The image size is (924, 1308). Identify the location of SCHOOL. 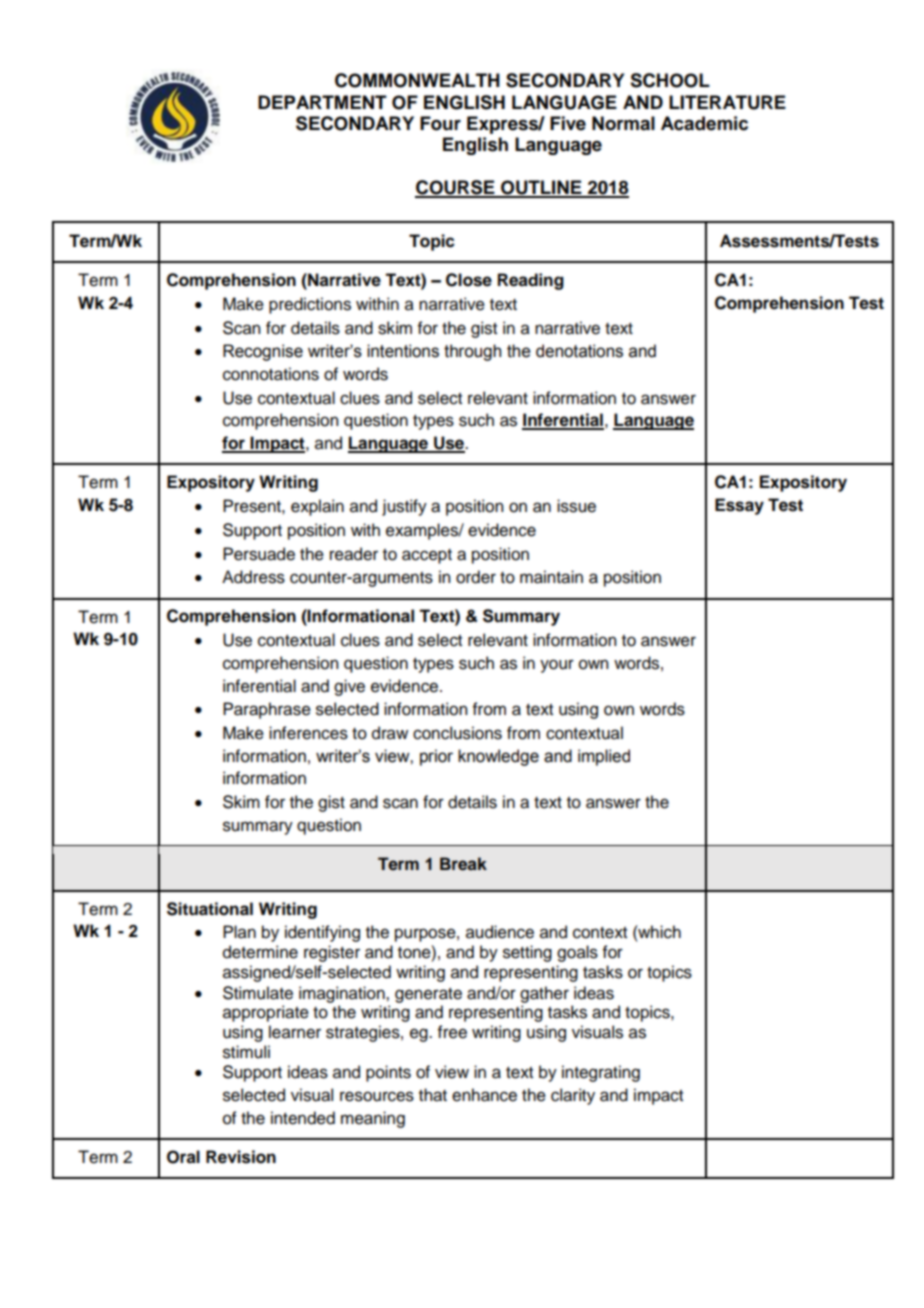
(670, 80).
